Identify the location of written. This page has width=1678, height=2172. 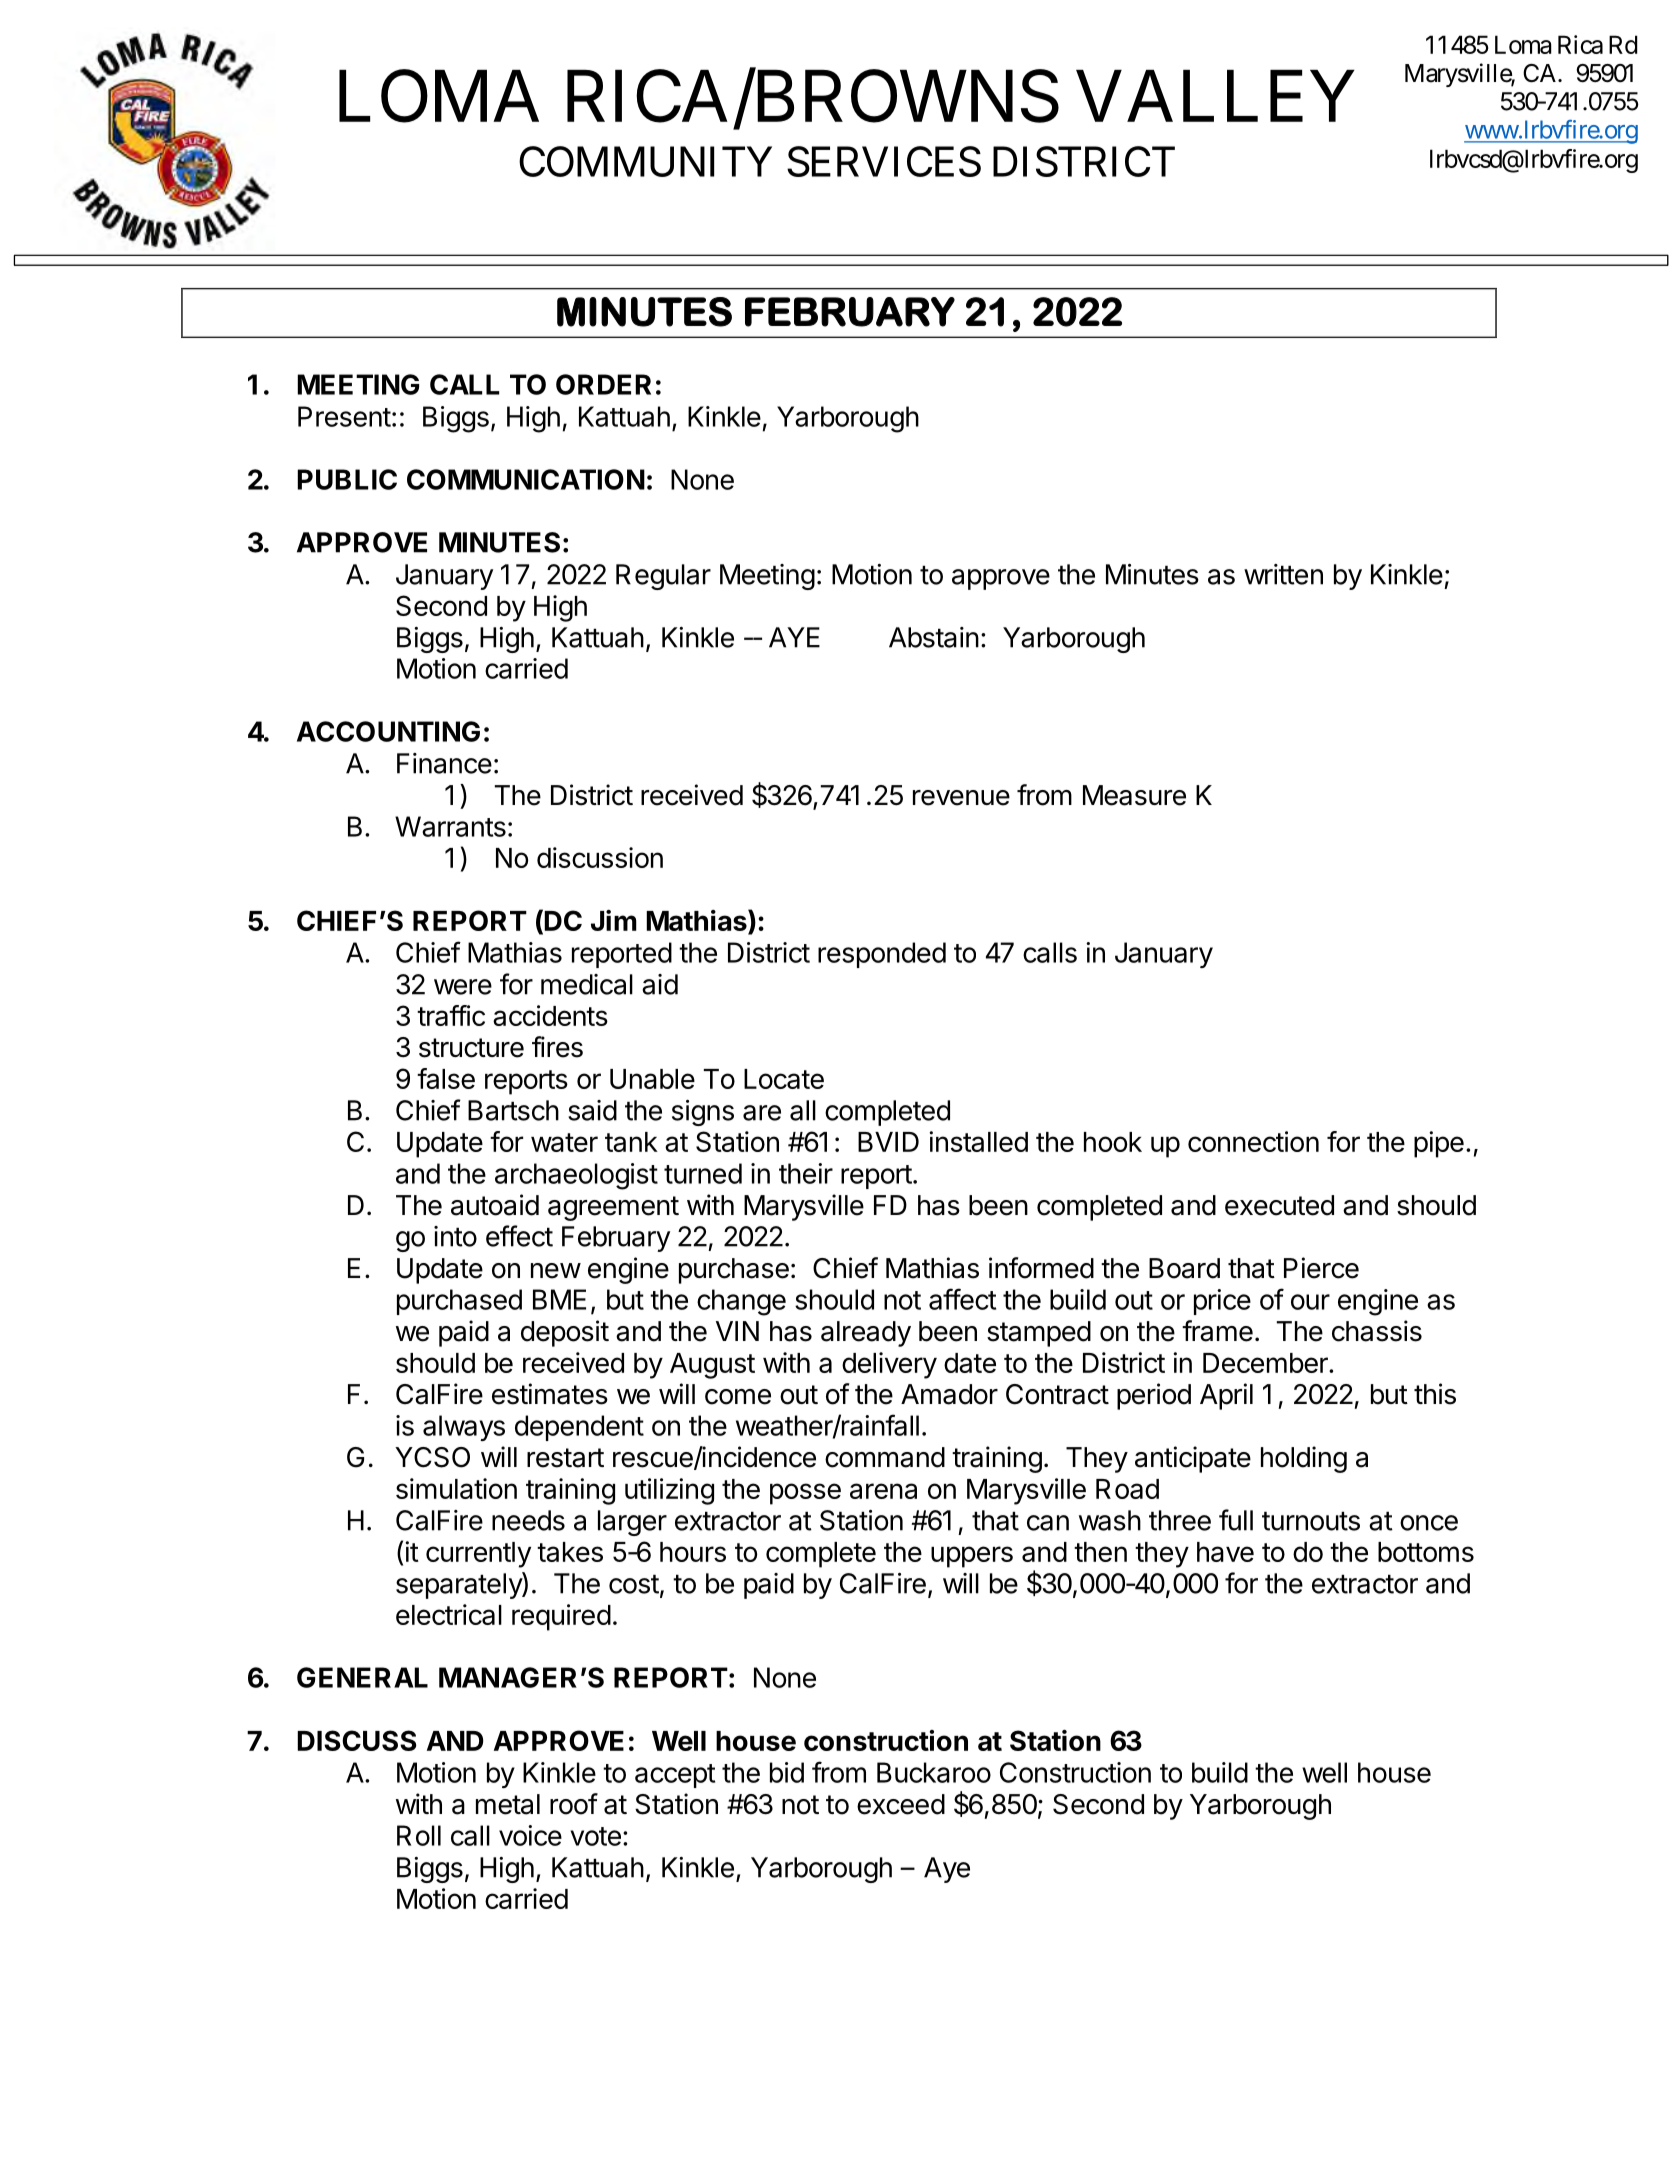
(1283, 574).
